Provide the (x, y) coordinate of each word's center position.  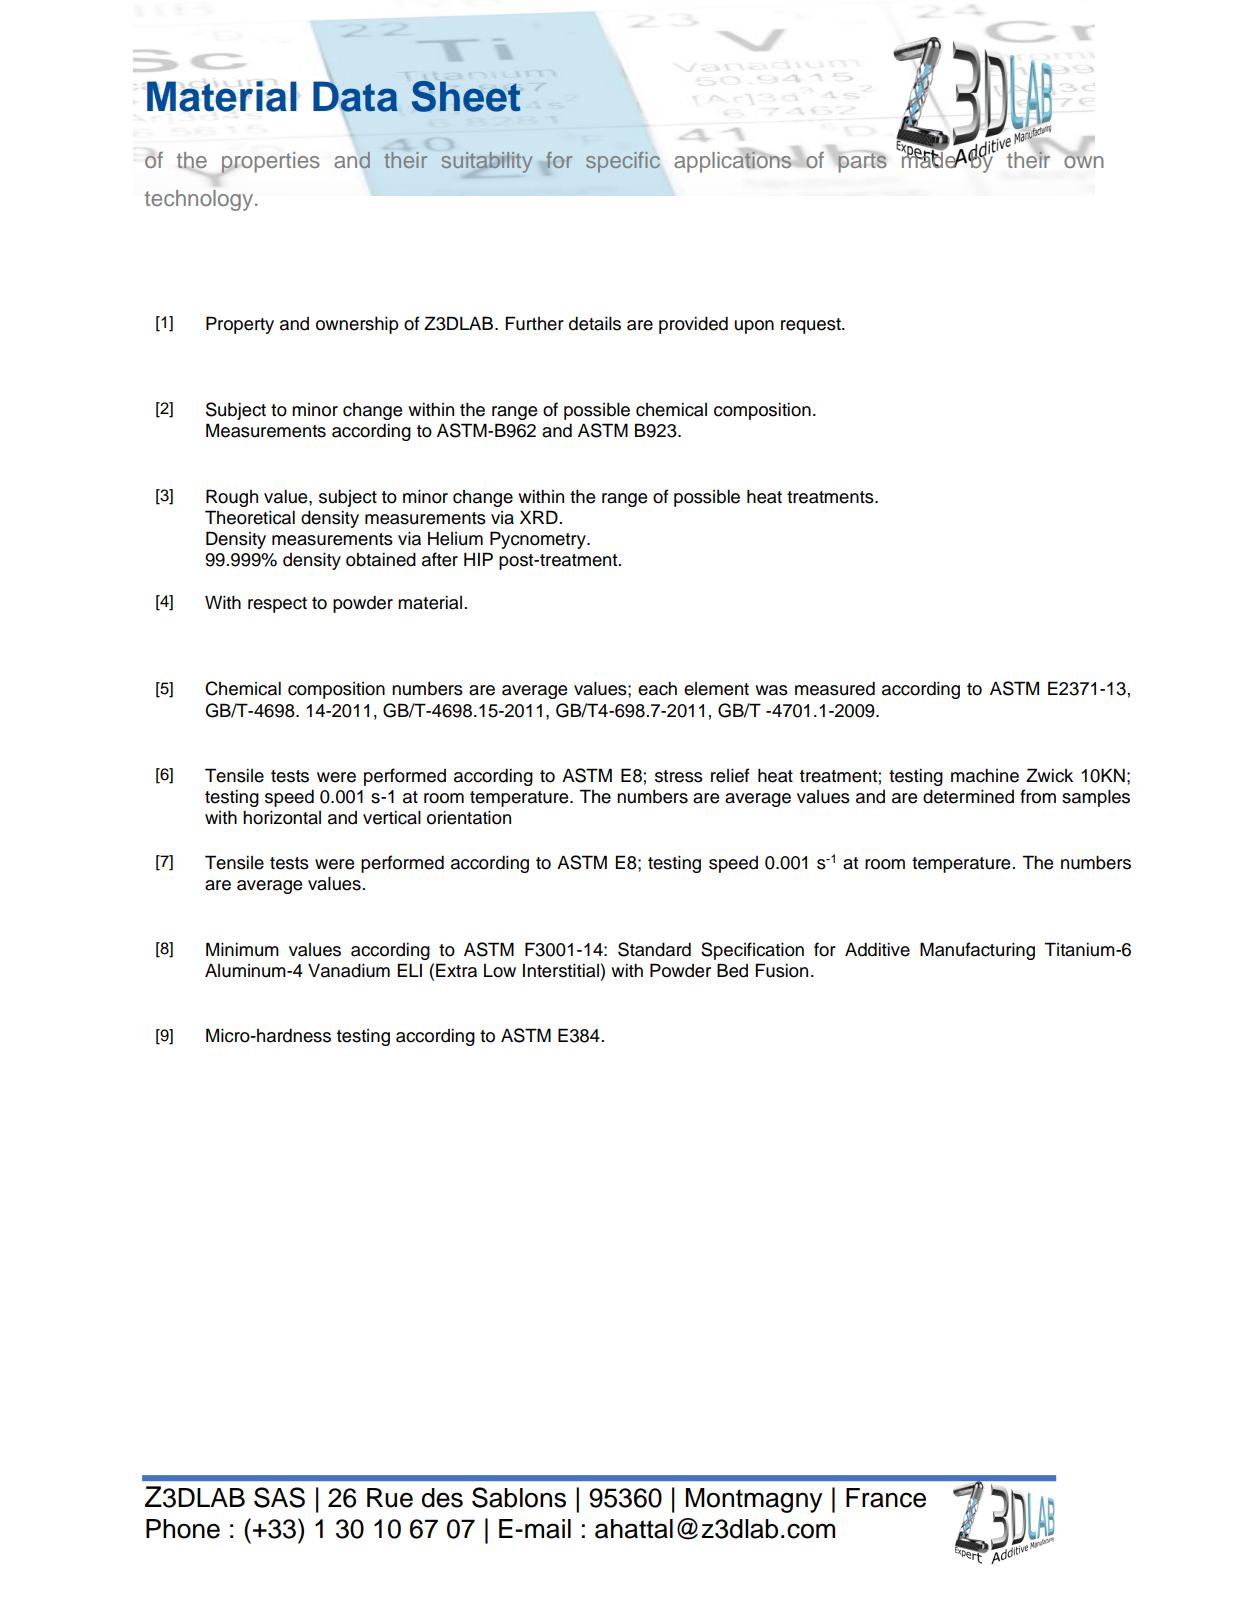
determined (968, 796)
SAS (279, 1497)
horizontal (282, 817)
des (442, 1498)
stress (679, 776)
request (812, 326)
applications (734, 161)
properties (270, 163)
